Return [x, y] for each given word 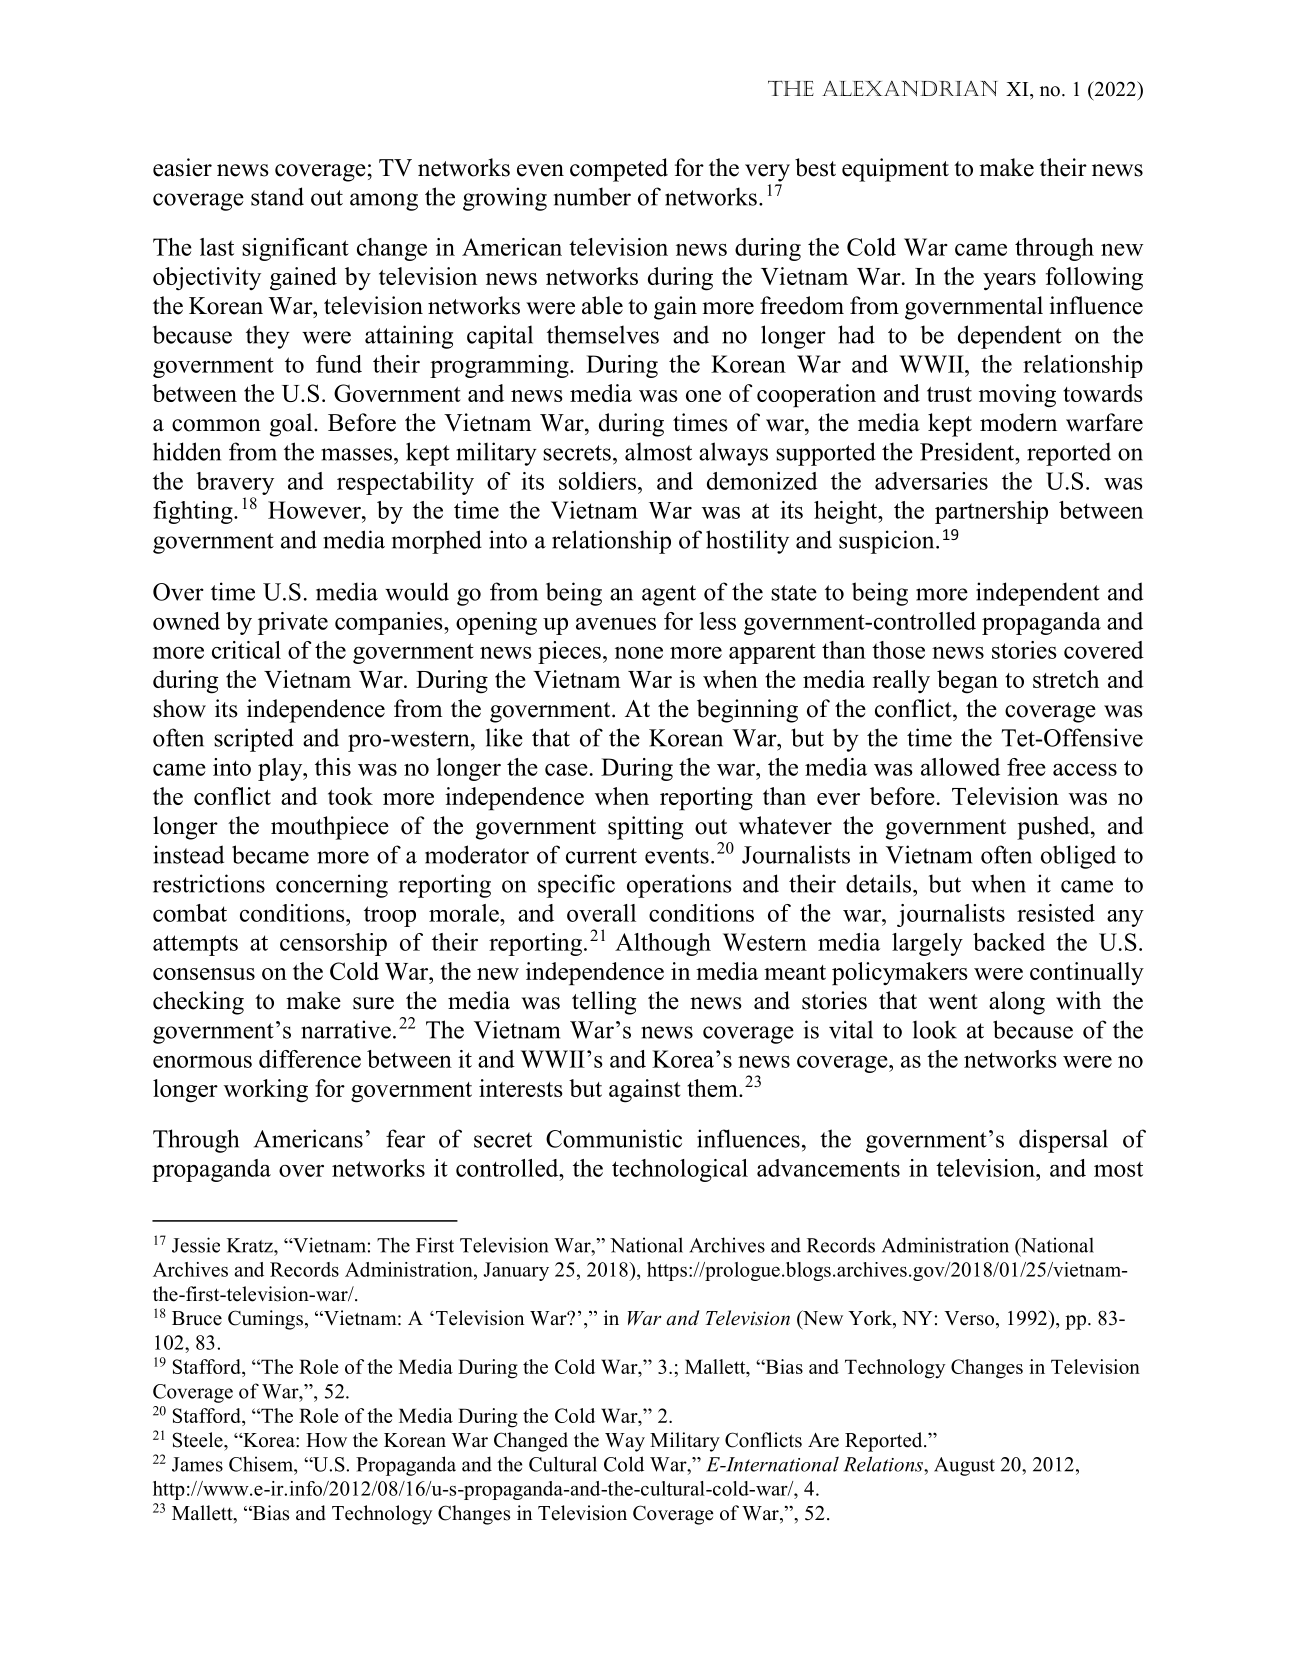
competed [619, 170]
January [516, 1271]
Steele [199, 1440]
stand [277, 196]
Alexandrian [910, 88]
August [964, 1466]
